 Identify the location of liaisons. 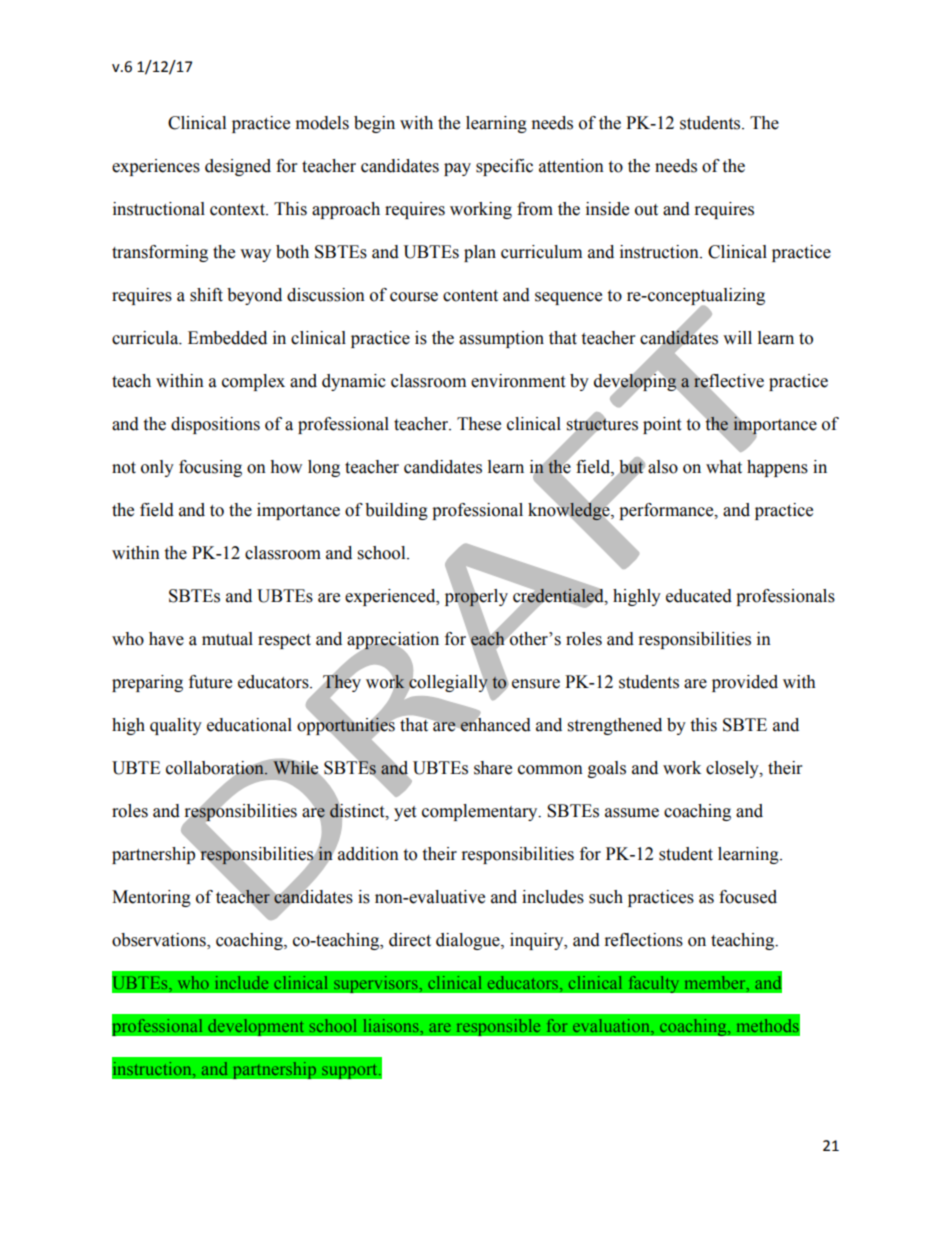
(392, 1025).
